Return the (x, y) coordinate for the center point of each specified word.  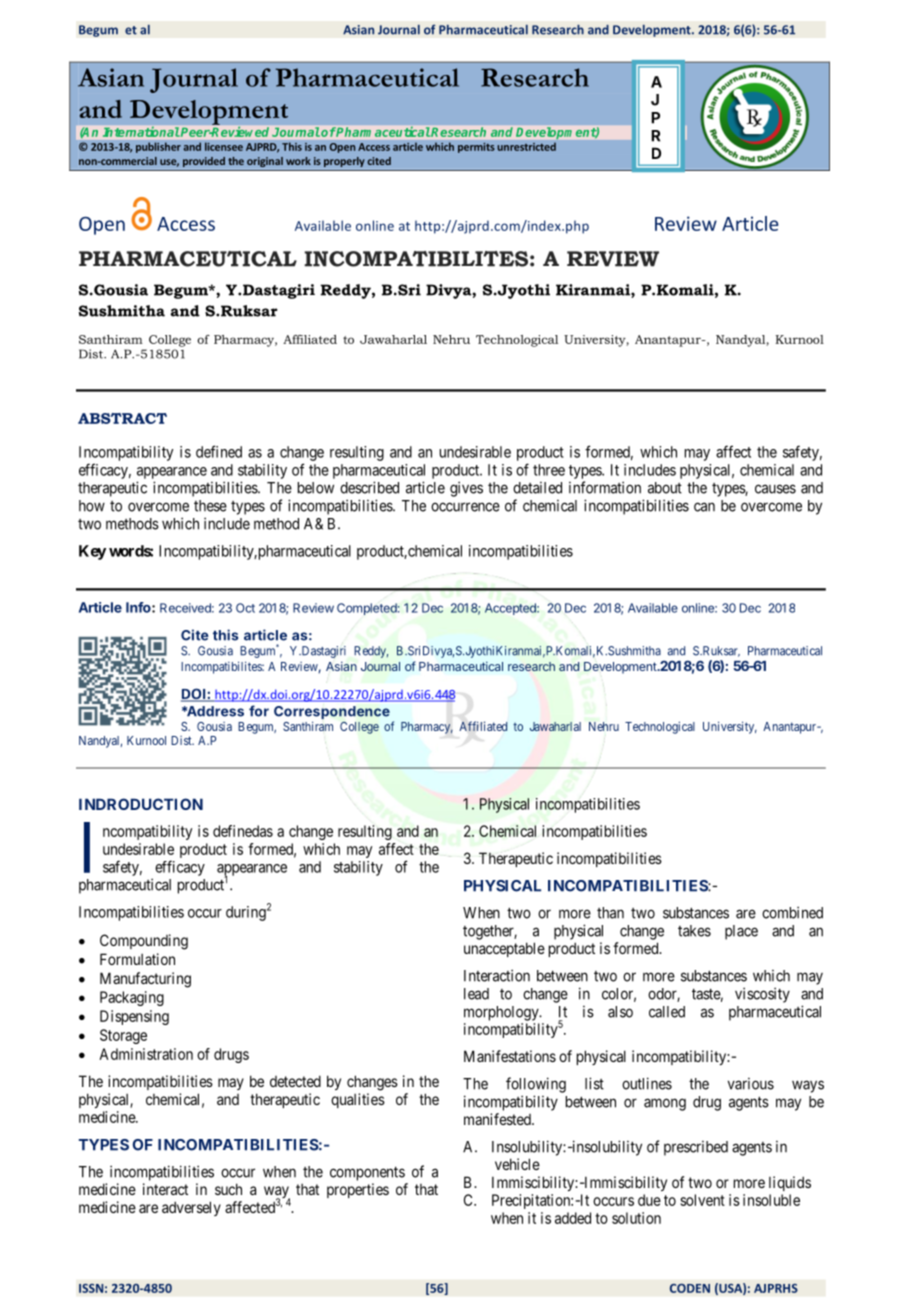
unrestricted (526, 146)
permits (476, 148)
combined (792, 912)
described (369, 487)
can (704, 507)
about (665, 488)
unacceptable (504, 949)
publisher (158, 147)
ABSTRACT (122, 418)
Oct (245, 608)
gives (466, 489)
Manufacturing (145, 980)
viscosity (762, 995)
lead (476, 994)
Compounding (144, 942)
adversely (191, 1208)
